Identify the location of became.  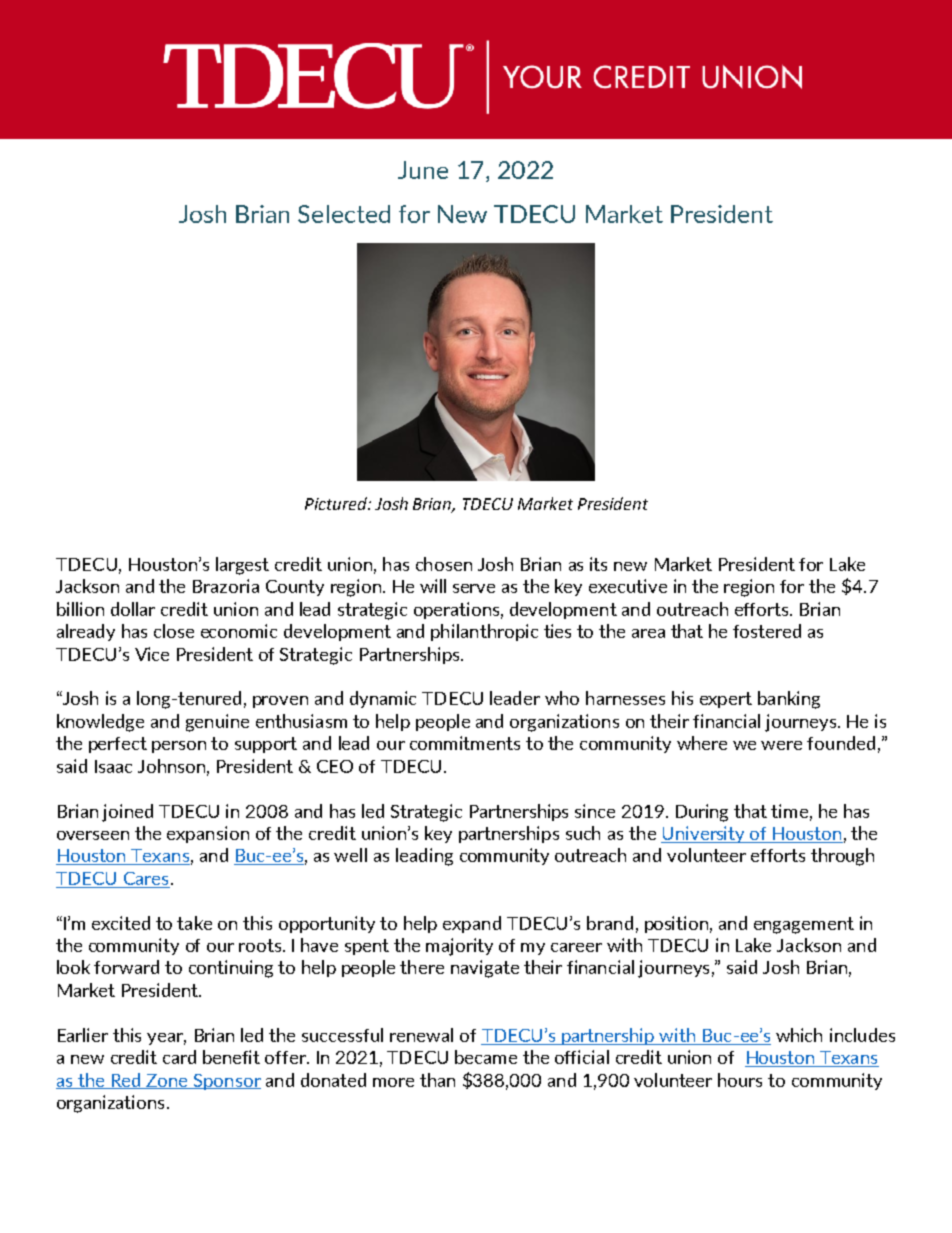
(486, 1057).
